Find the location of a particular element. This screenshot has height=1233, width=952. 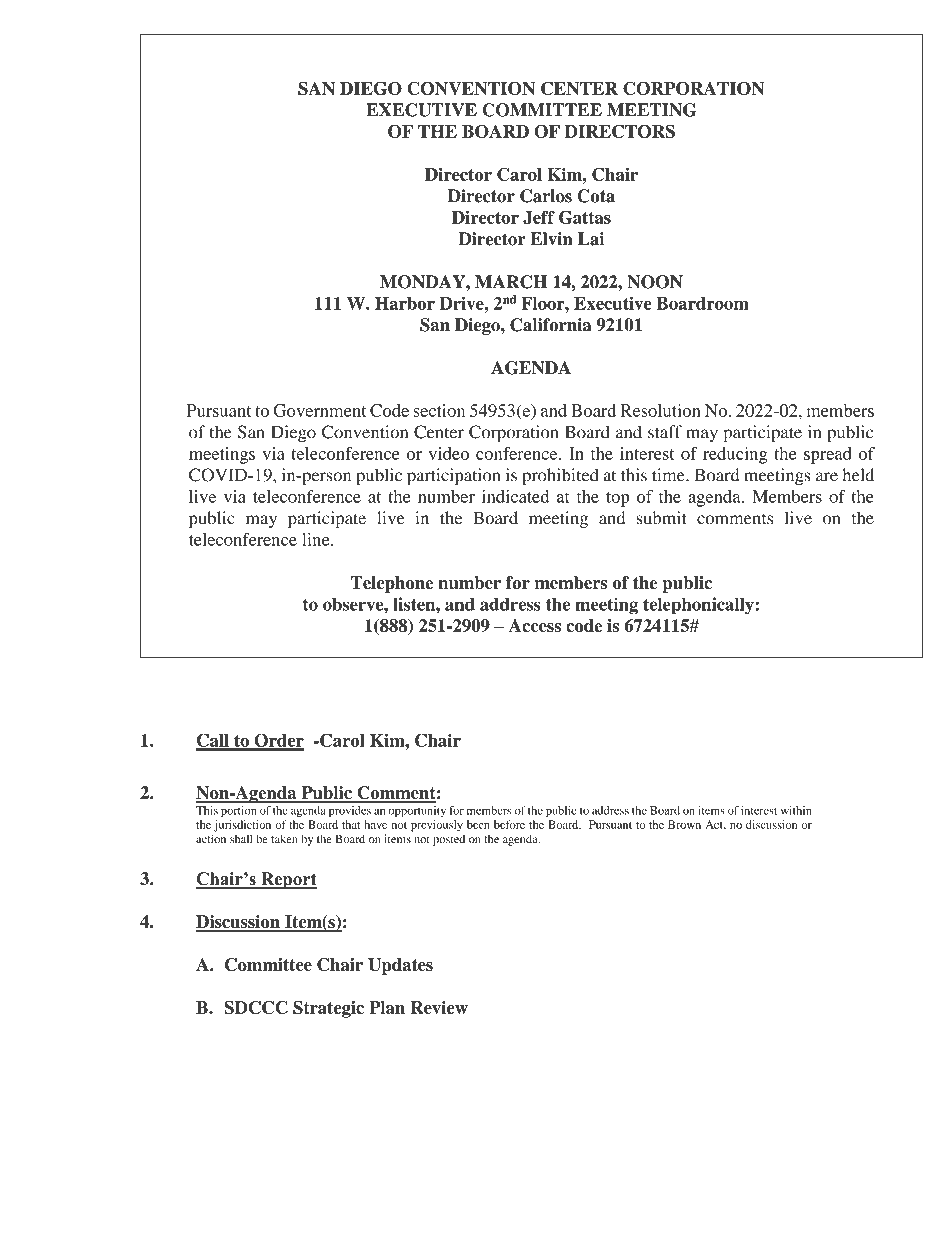

NOON is located at coordinates (655, 282).
